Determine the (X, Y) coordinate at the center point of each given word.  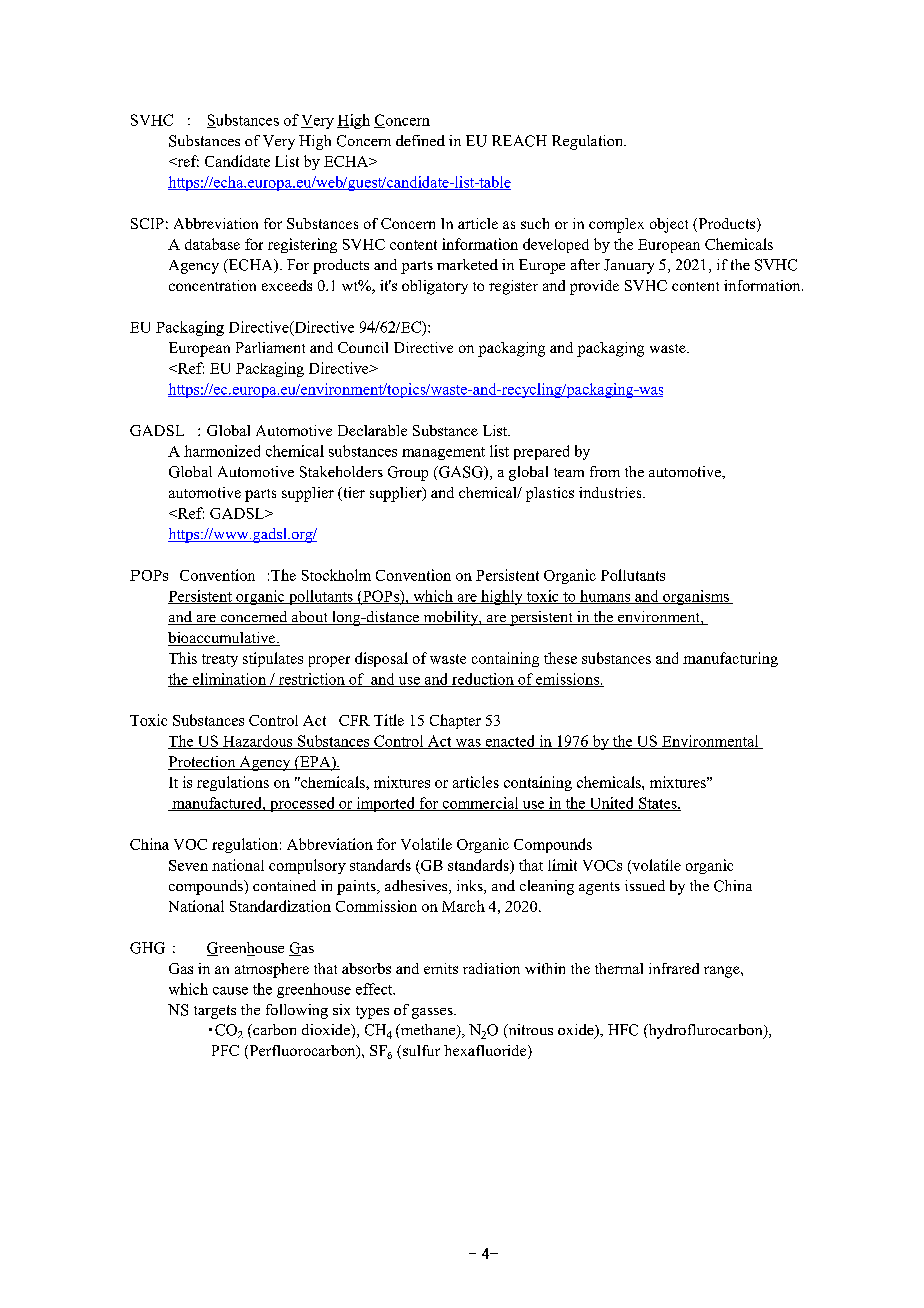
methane (428, 1031)
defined (420, 140)
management (443, 453)
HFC (623, 1030)
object (669, 225)
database (212, 244)
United (612, 804)
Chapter (455, 721)
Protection (203, 763)
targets (215, 1012)
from (605, 471)
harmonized (222, 451)
